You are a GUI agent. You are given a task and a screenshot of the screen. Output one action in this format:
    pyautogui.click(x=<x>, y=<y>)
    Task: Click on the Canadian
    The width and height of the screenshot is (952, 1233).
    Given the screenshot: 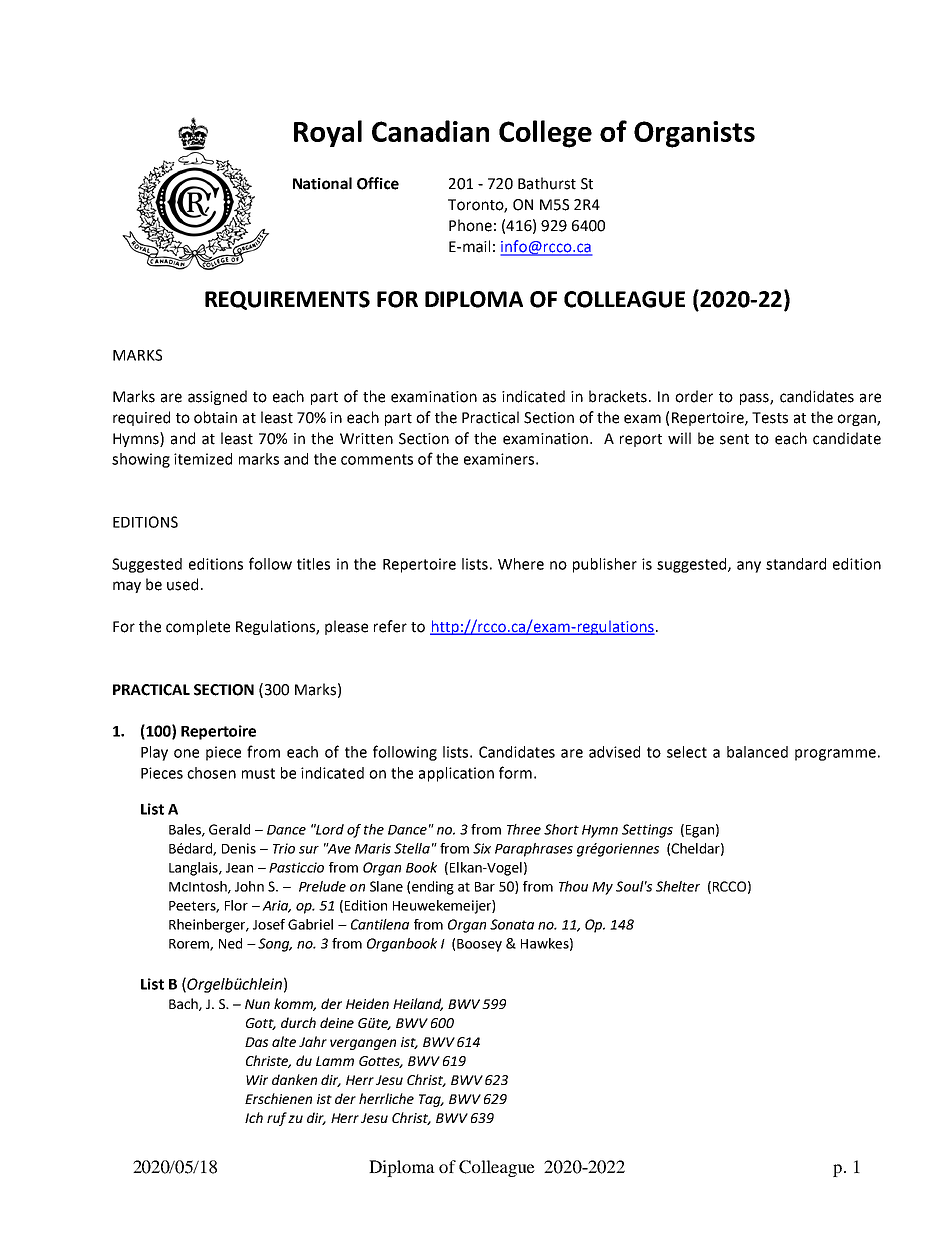 What is the action you would take?
    pyautogui.click(x=430, y=131)
